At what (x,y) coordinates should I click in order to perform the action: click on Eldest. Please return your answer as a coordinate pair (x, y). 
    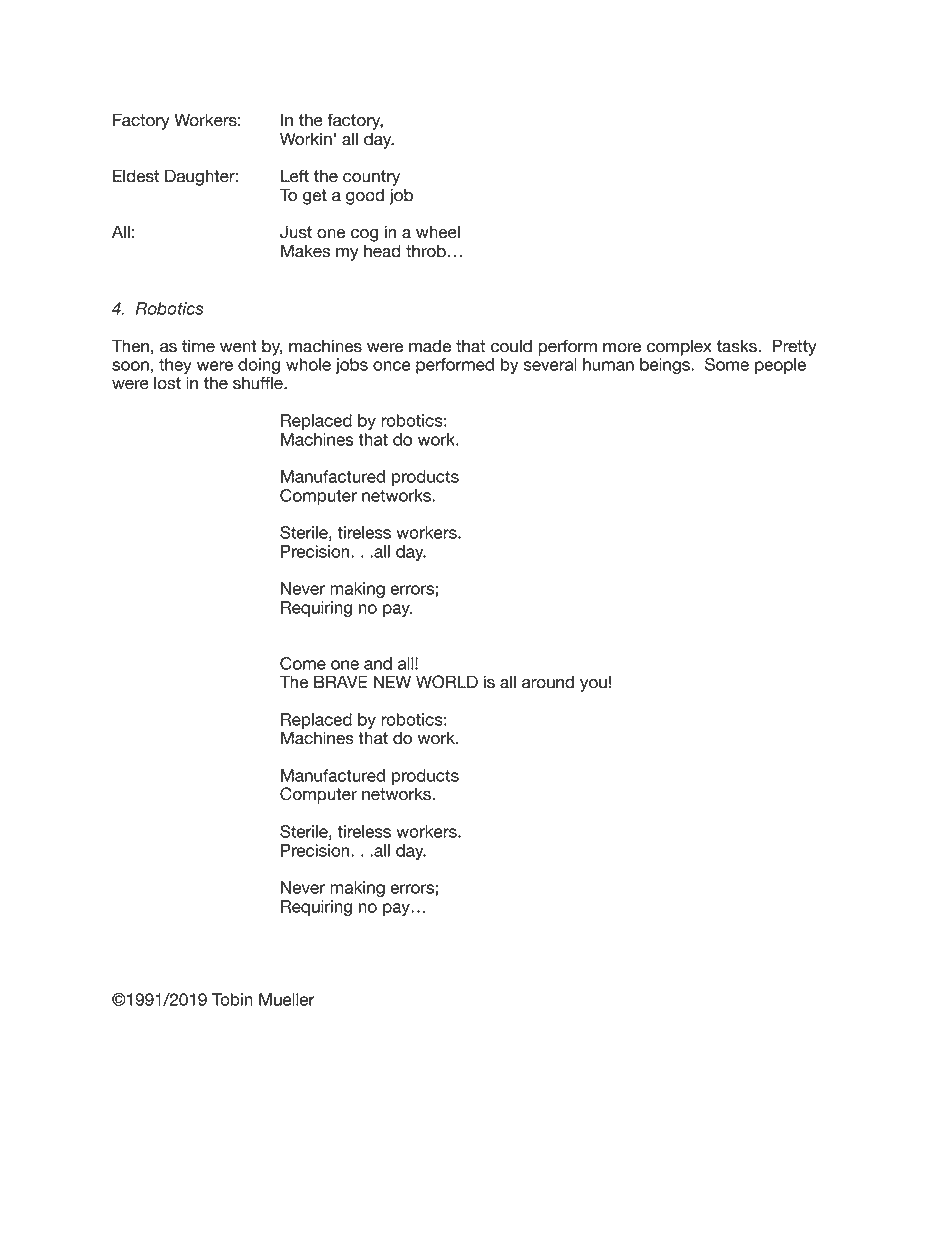
    Looking at the image, I should click on (136, 176).
